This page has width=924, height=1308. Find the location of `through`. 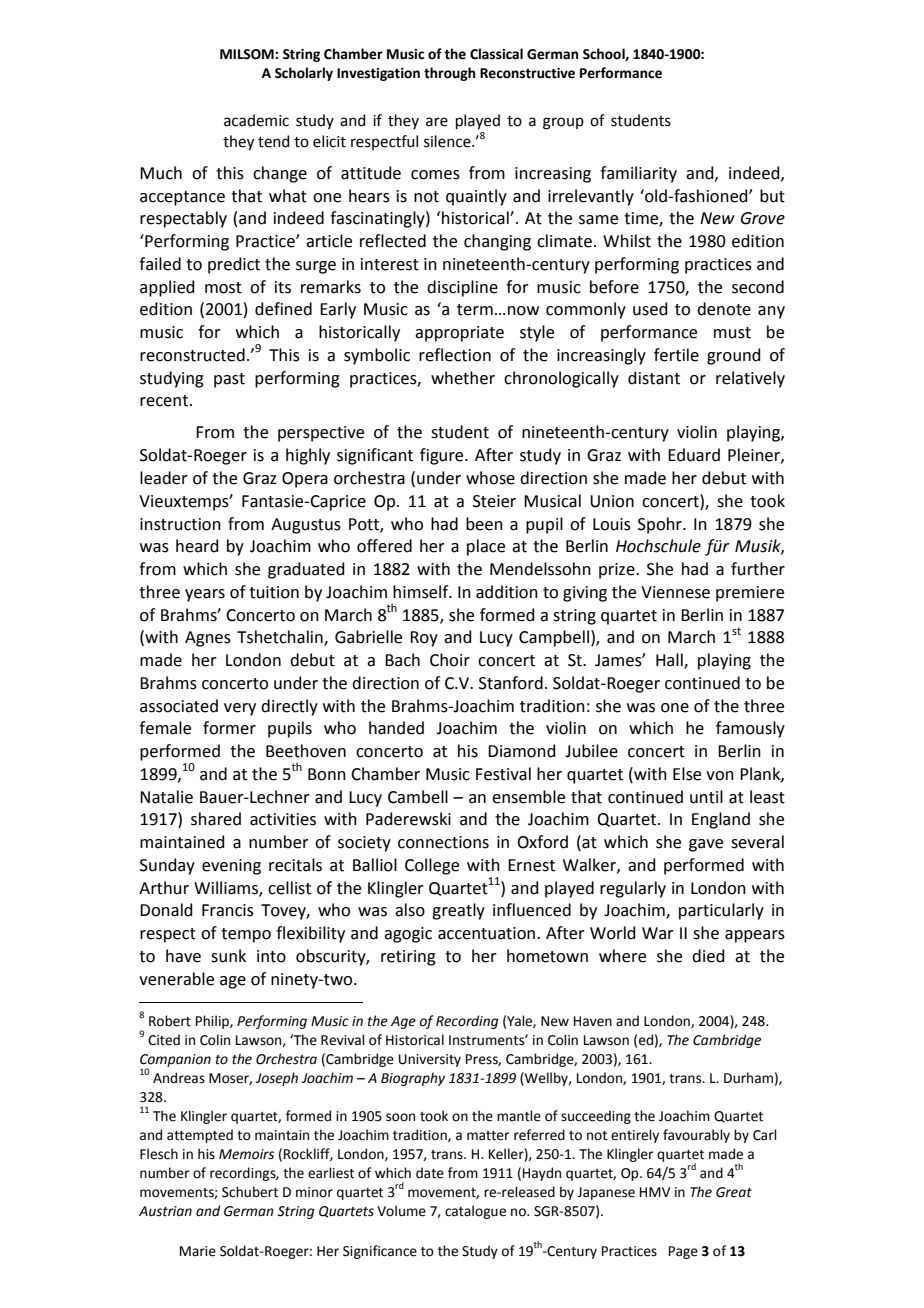

through is located at coordinates (449, 74).
